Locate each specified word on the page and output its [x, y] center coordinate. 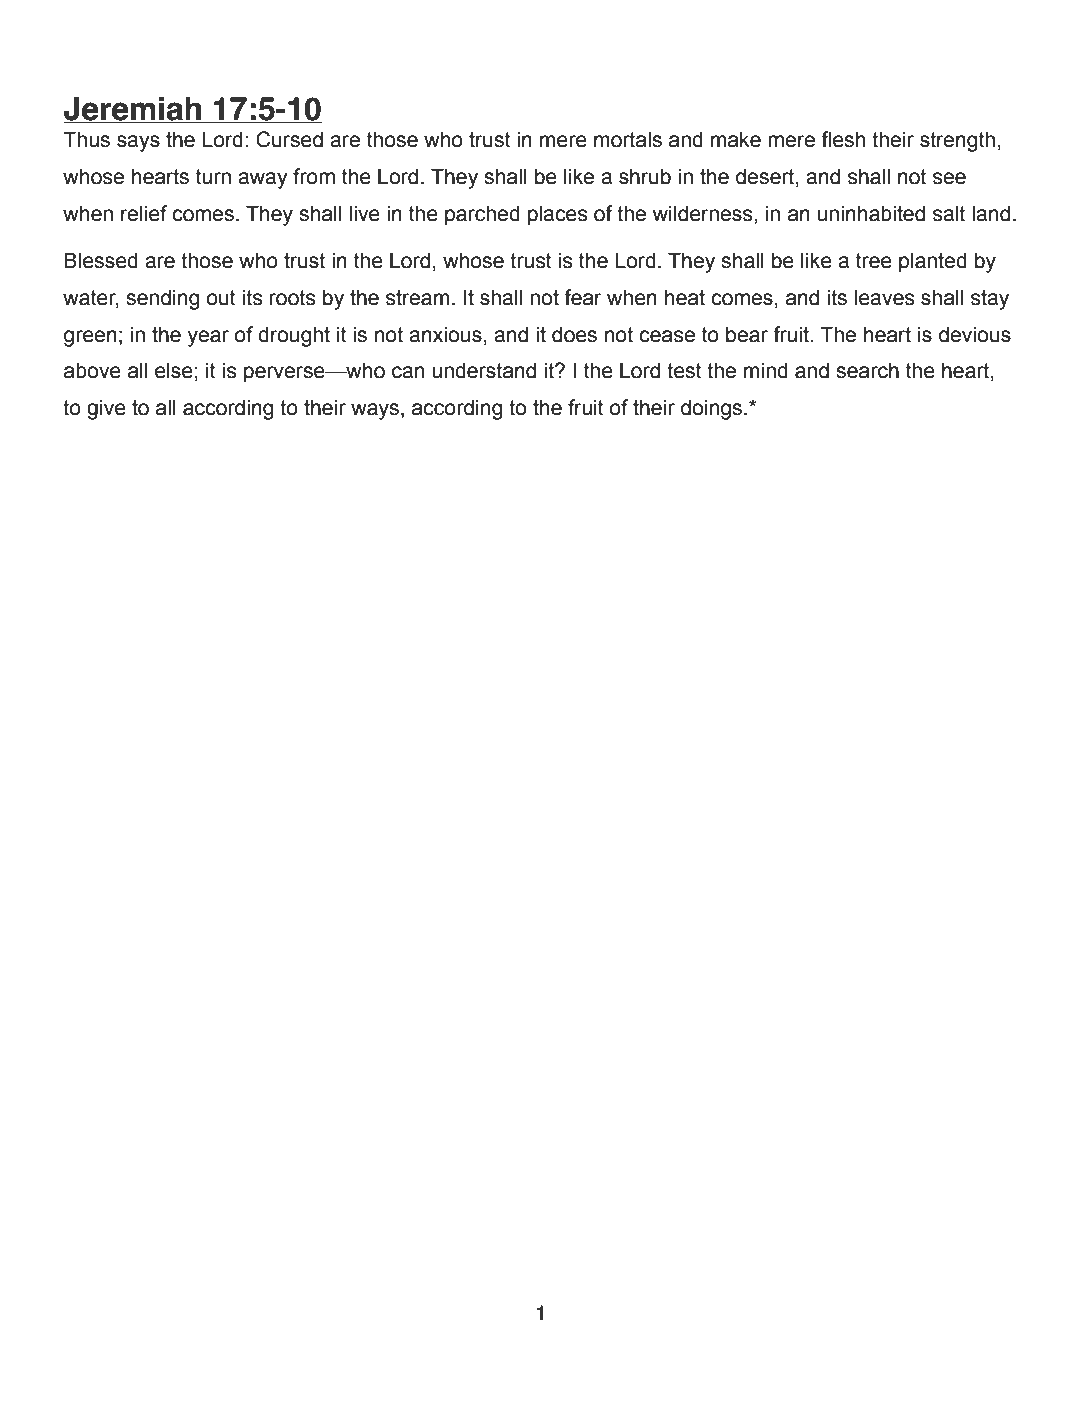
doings [713, 409]
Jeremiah [133, 110]
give [106, 409]
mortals [628, 139]
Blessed [101, 260]
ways [375, 411]
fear [583, 297]
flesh [843, 139]
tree [874, 261]
